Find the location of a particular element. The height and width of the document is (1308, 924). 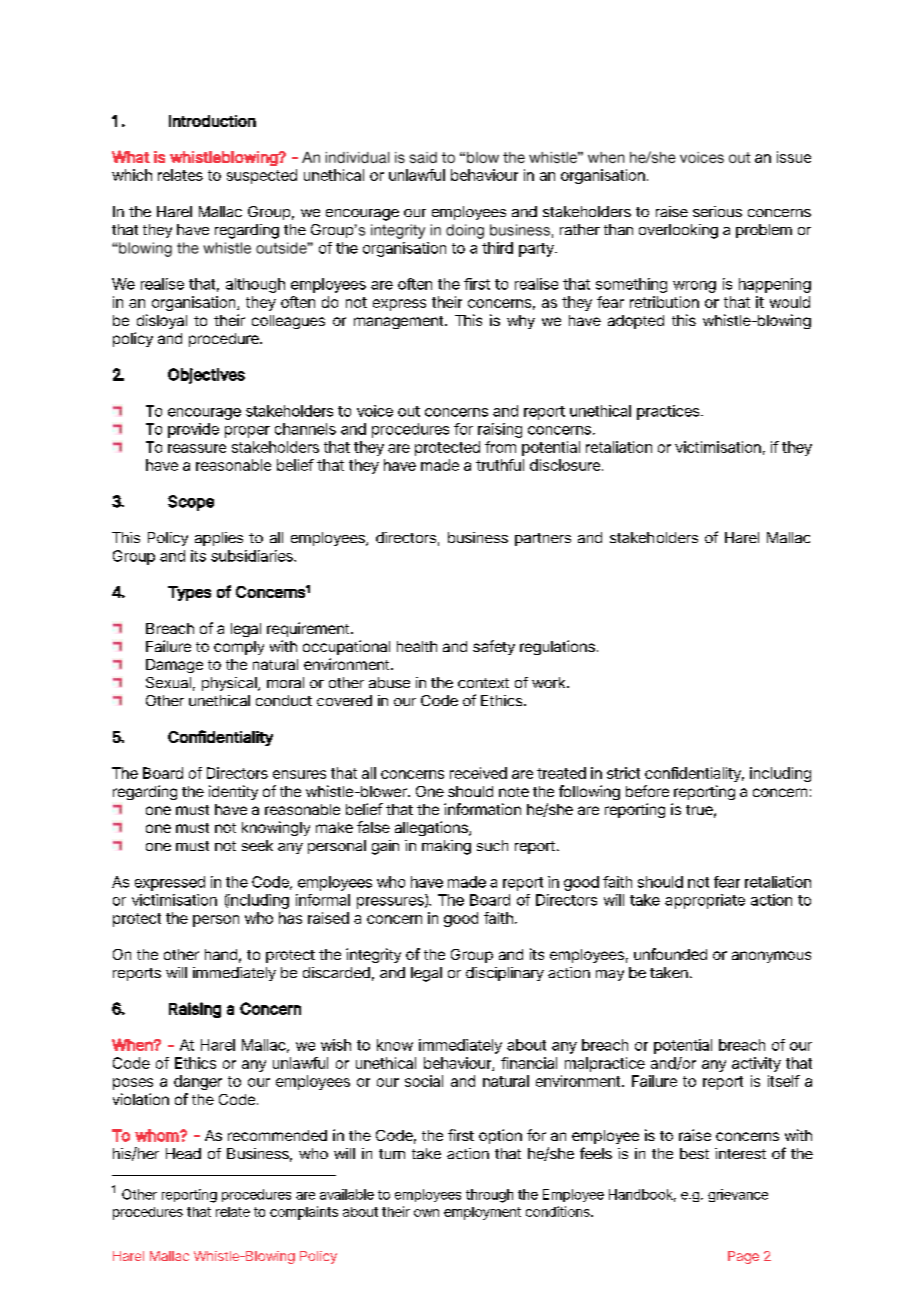

employment is located at coordinates (482, 1213).
